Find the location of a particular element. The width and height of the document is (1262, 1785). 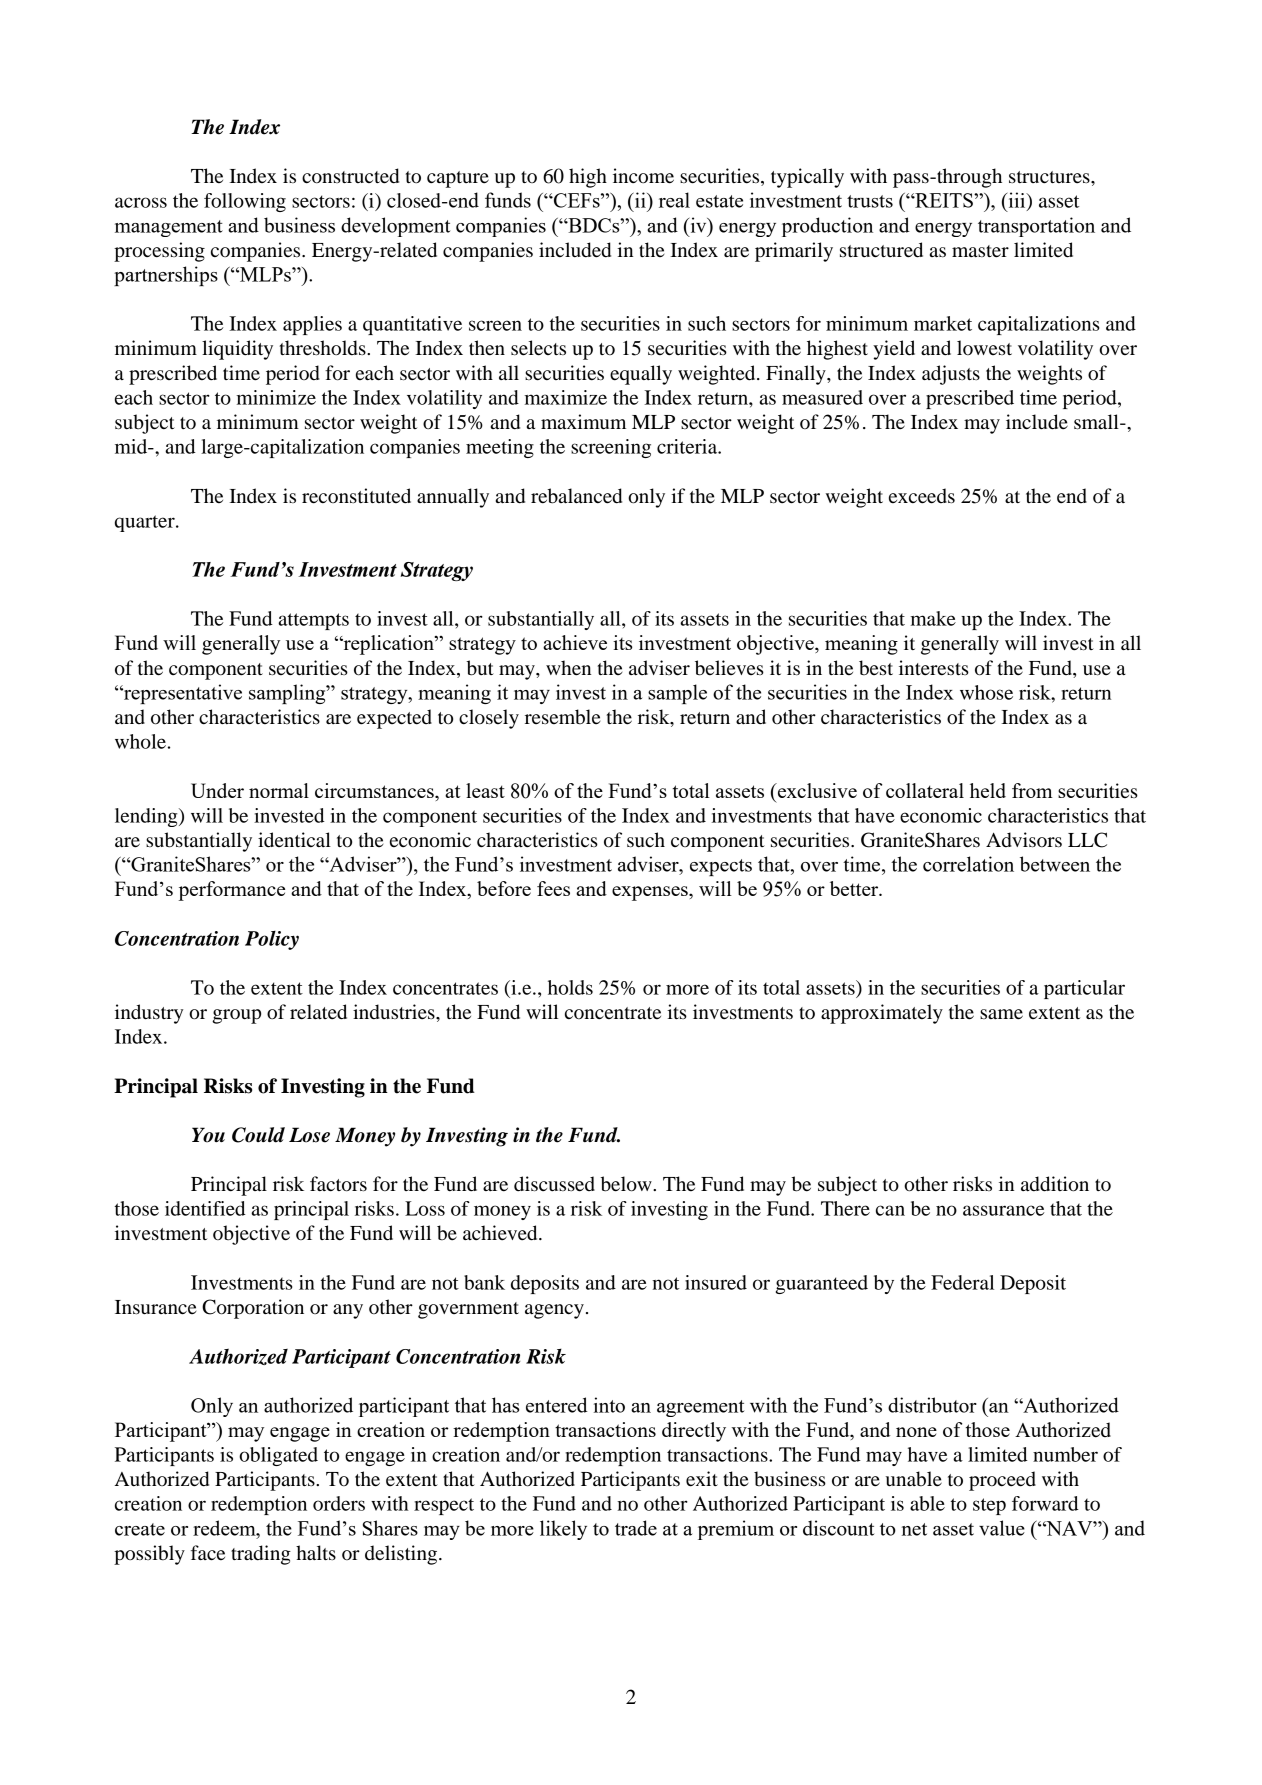

following is located at coordinates (245, 202).
